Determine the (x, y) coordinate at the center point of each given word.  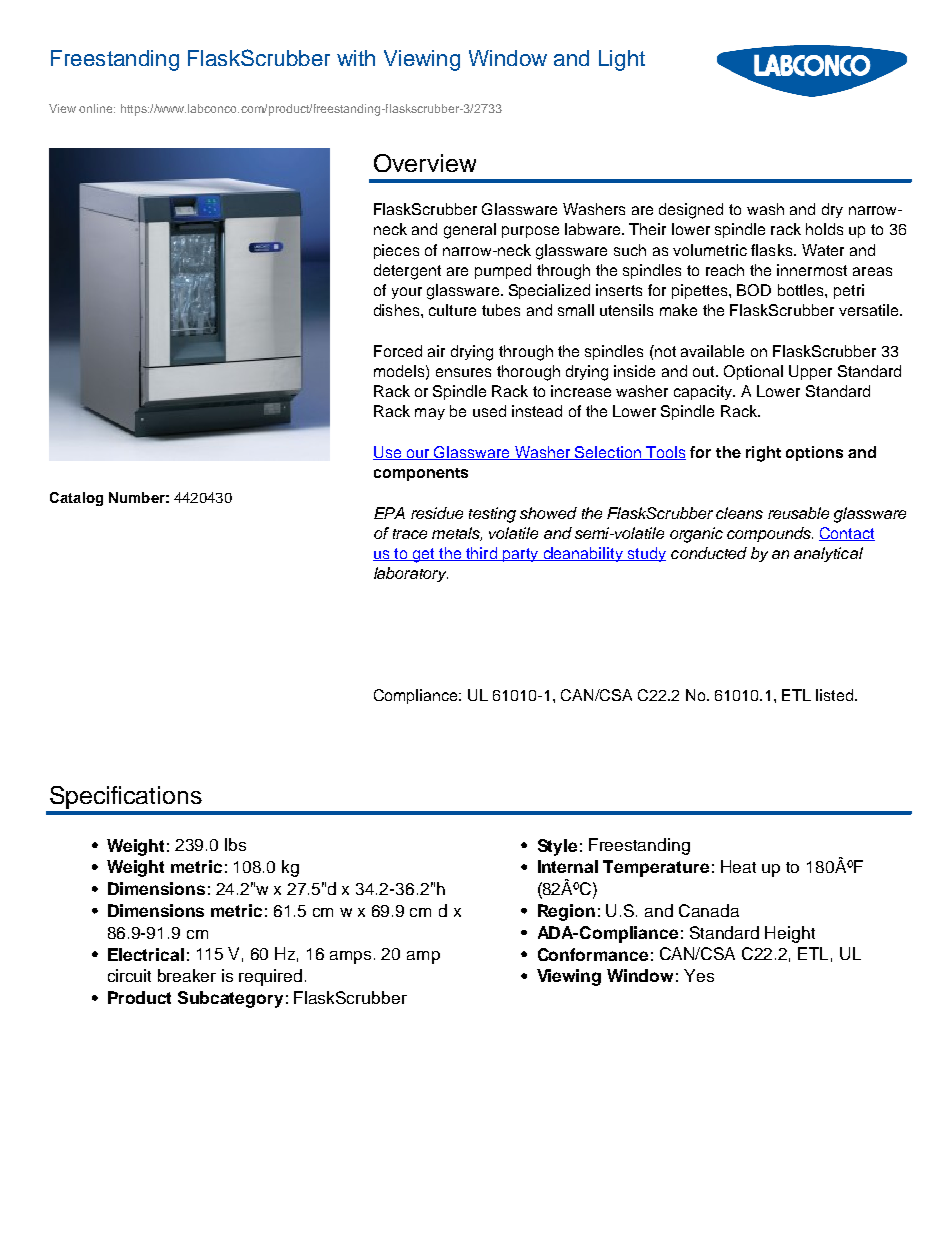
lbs (235, 844)
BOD (754, 290)
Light (622, 60)
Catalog (76, 499)
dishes (396, 310)
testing (492, 515)
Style (557, 847)
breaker (187, 975)
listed (834, 695)
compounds (770, 534)
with (356, 58)
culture (452, 310)
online (97, 108)
